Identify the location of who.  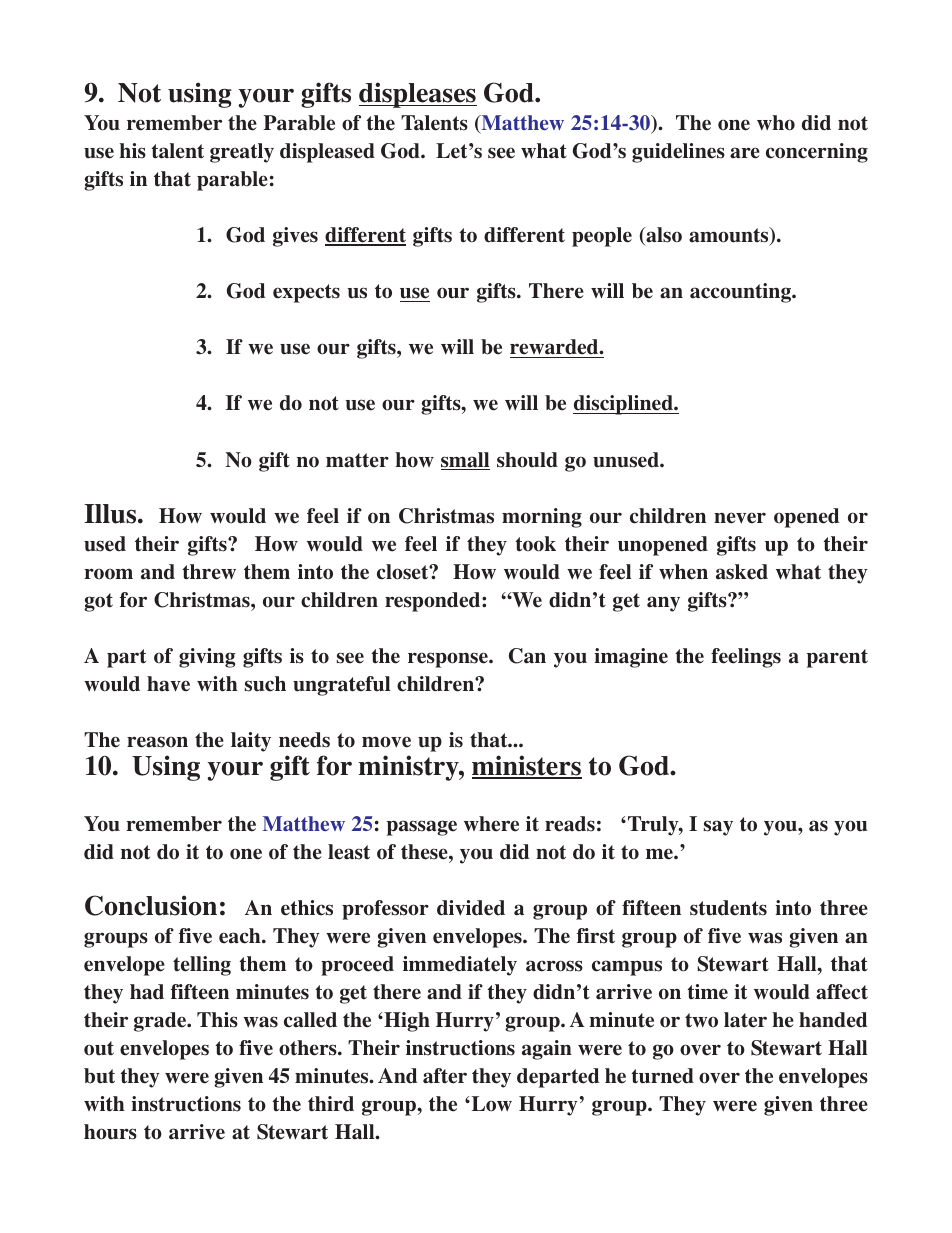
(776, 123).
